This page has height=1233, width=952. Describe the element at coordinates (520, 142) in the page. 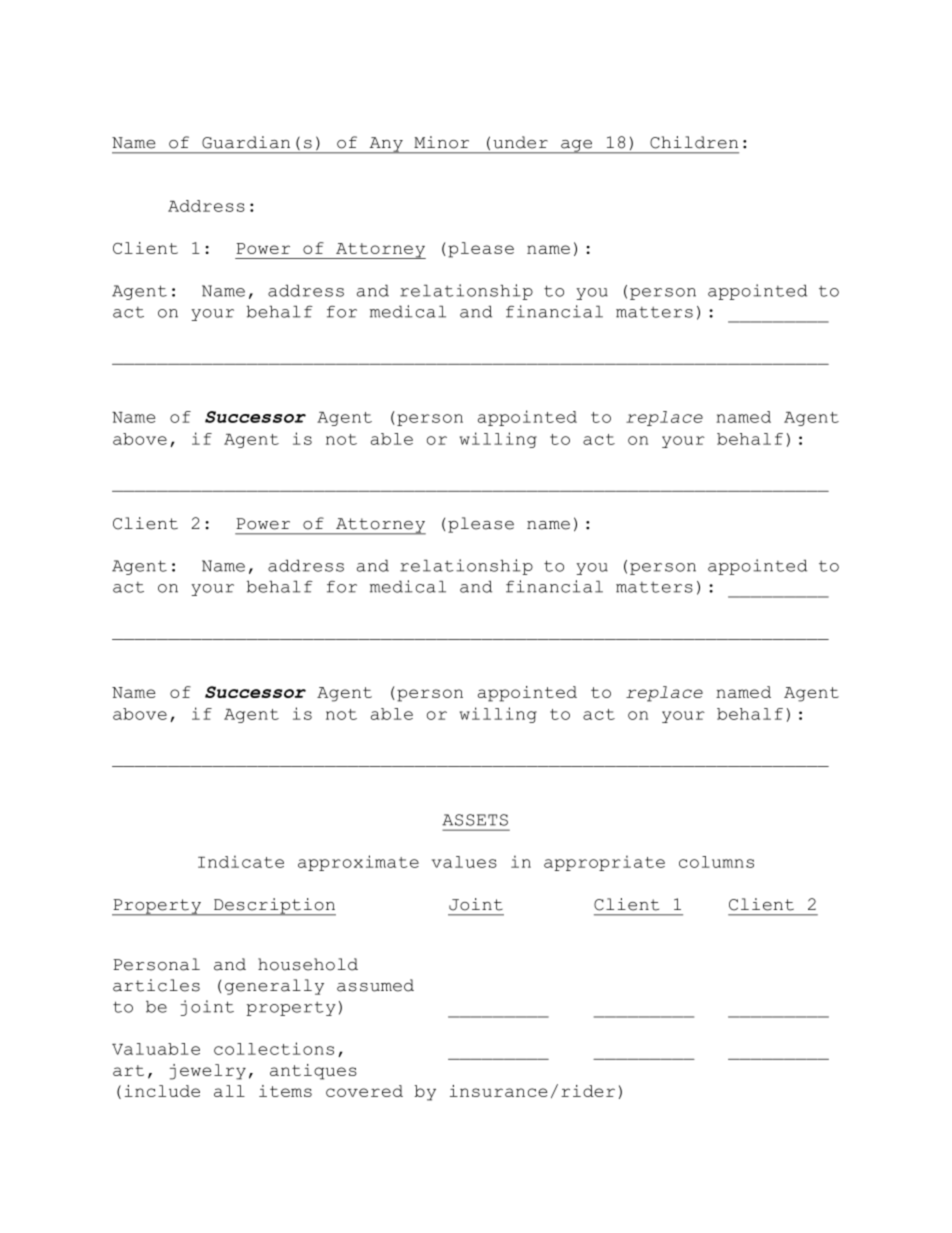

I see `under` at that location.
